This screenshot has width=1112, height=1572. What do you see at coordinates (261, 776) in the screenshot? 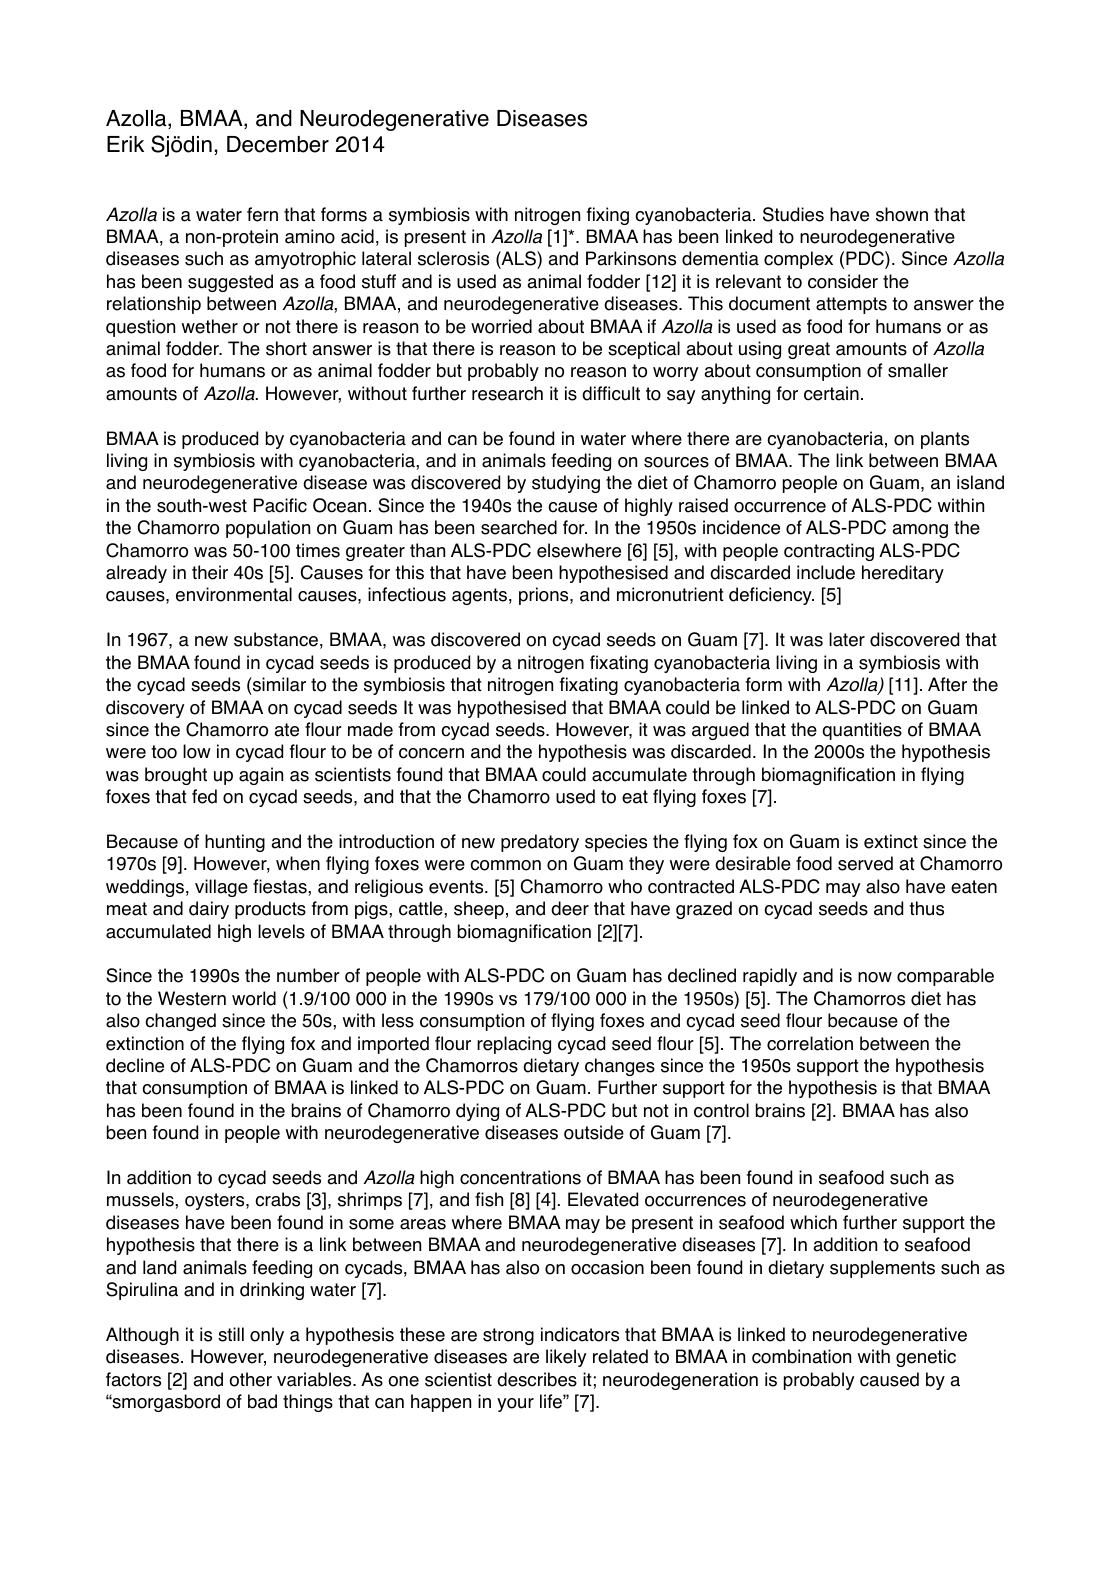
I see `again` at bounding box center [261, 776].
